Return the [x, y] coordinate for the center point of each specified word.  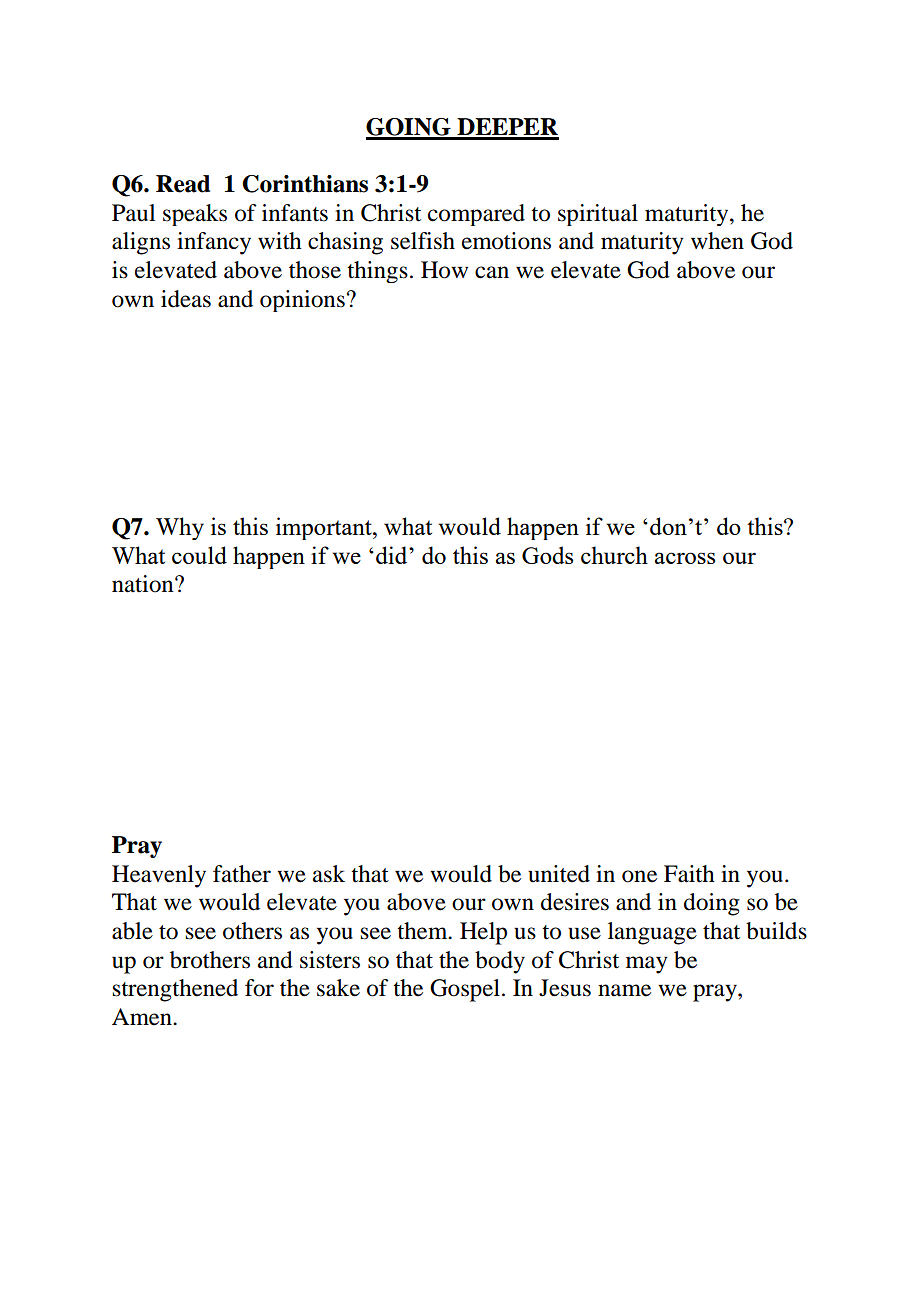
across [684, 558]
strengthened [175, 990]
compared [476, 215]
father [242, 874]
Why [180, 528]
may [647, 965]
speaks [195, 215]
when [717, 241]
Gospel [465, 990]
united [559, 874]
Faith [689, 874]
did [393, 555]
